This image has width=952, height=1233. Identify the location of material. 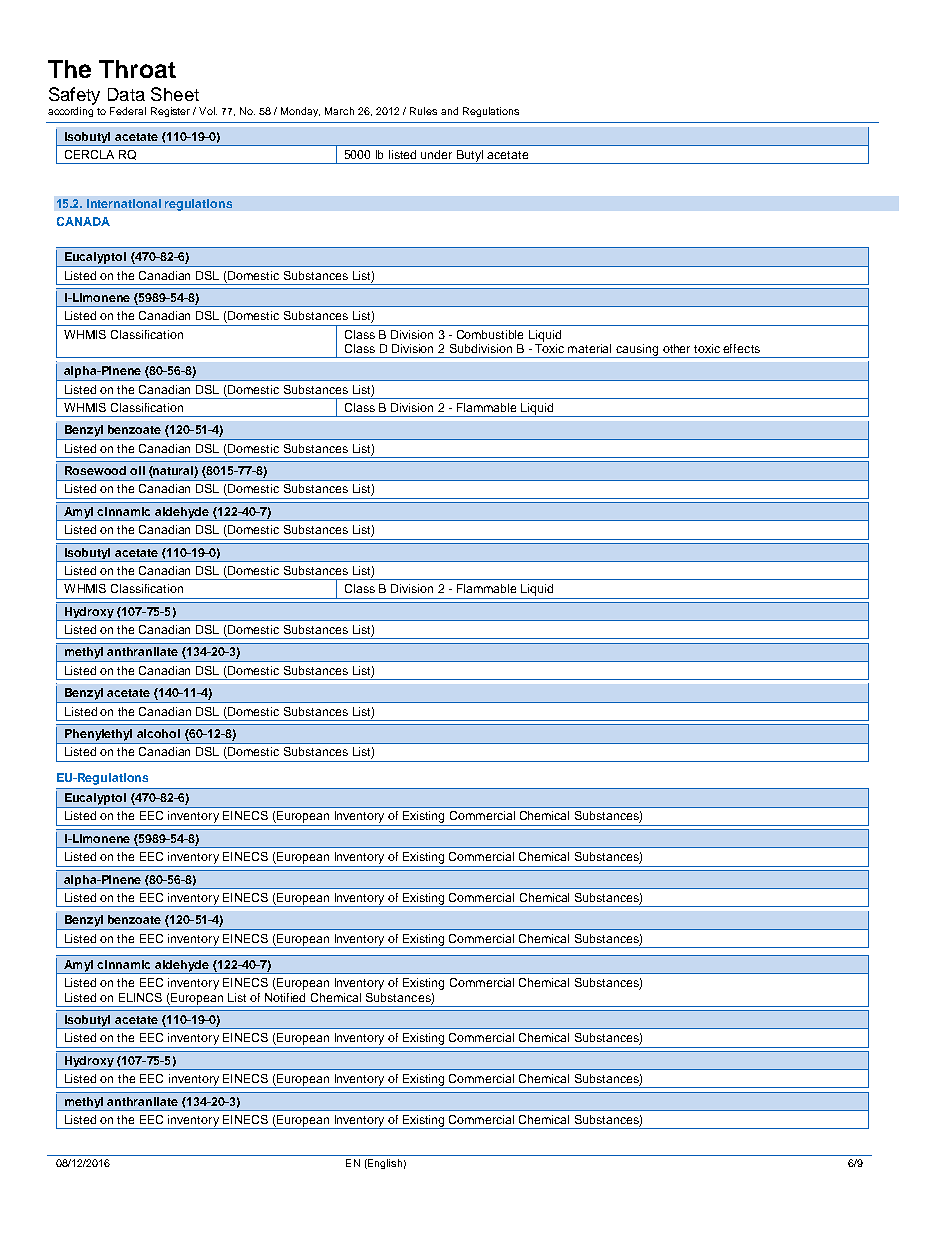
(589, 348).
